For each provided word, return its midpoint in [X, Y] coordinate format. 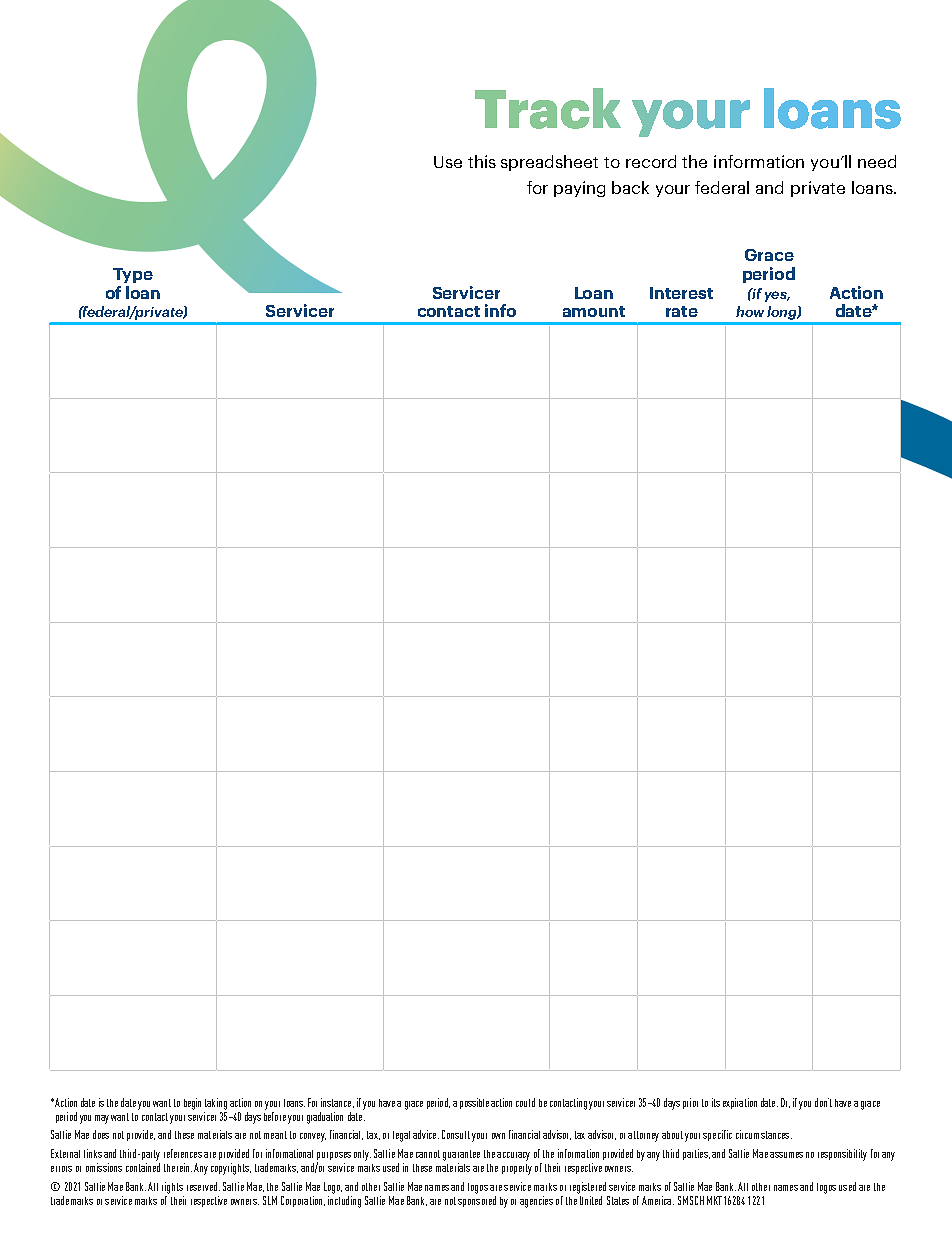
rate [682, 311]
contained [143, 1167]
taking [216, 1104]
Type [133, 275]
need [877, 161]
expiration [740, 1103]
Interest [681, 293]
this [482, 161]
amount [594, 311]
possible [474, 1103]
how [750, 311]
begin [192, 1104]
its [716, 1102]
